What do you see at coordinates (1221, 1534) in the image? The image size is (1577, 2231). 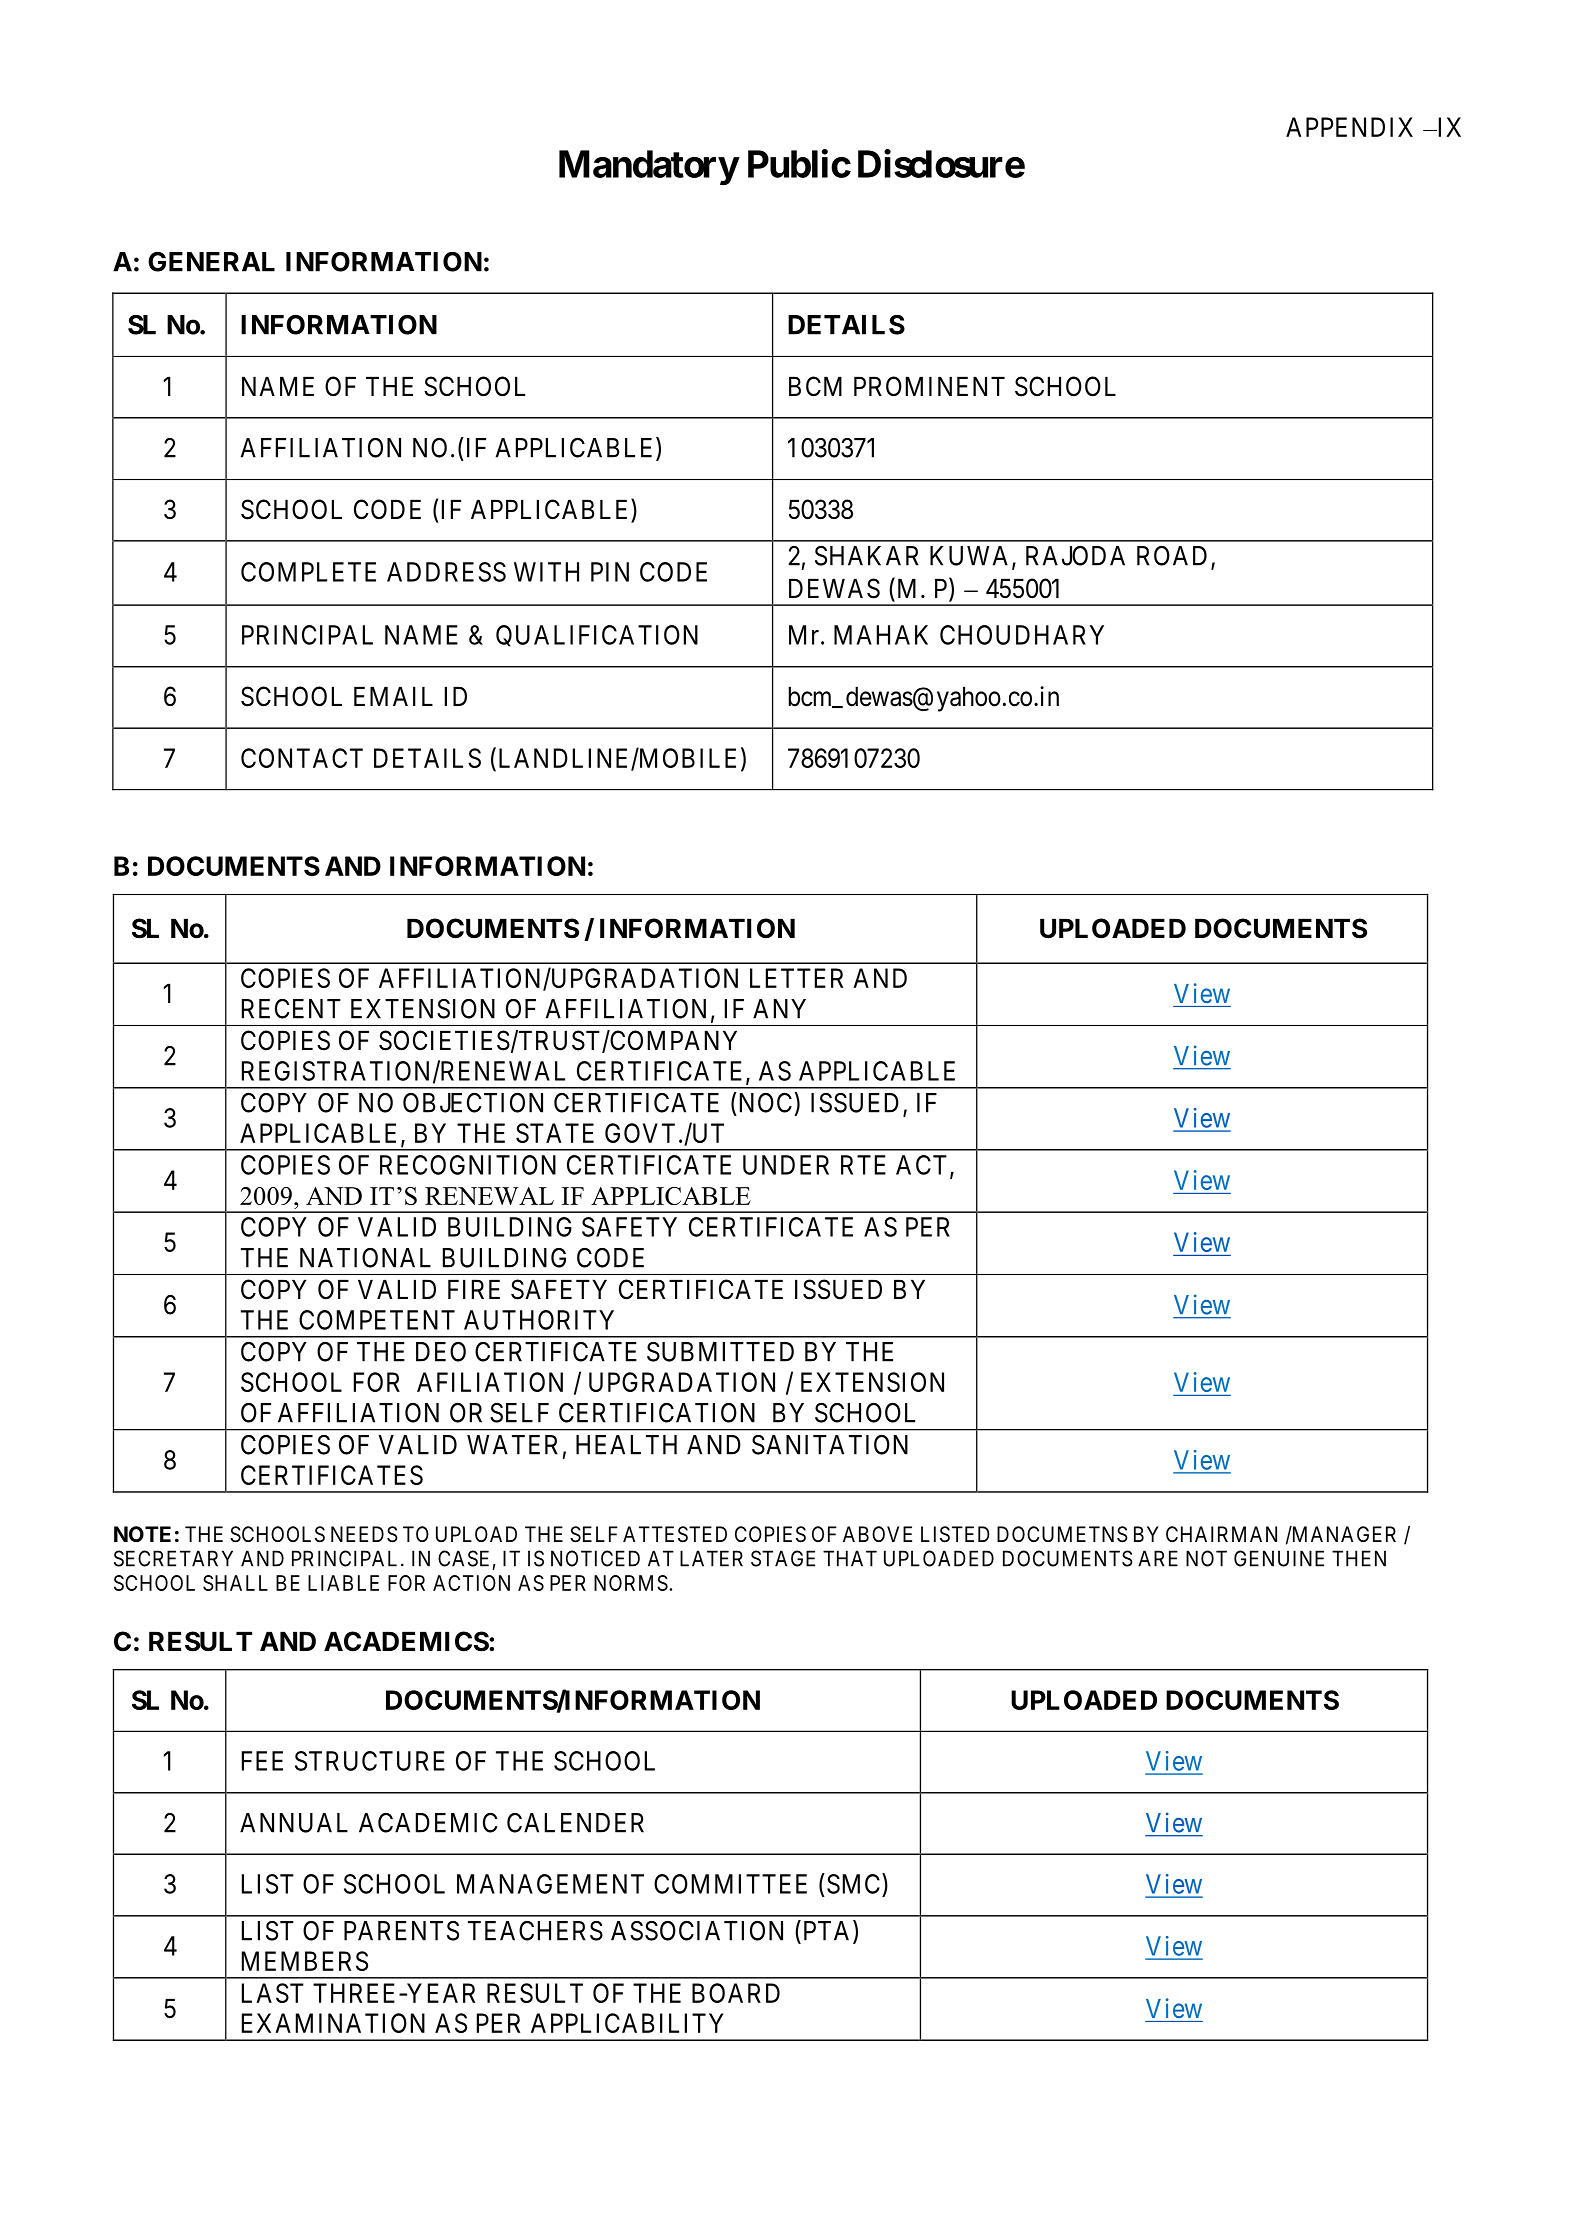 I see `CHAIRMAN` at bounding box center [1221, 1534].
